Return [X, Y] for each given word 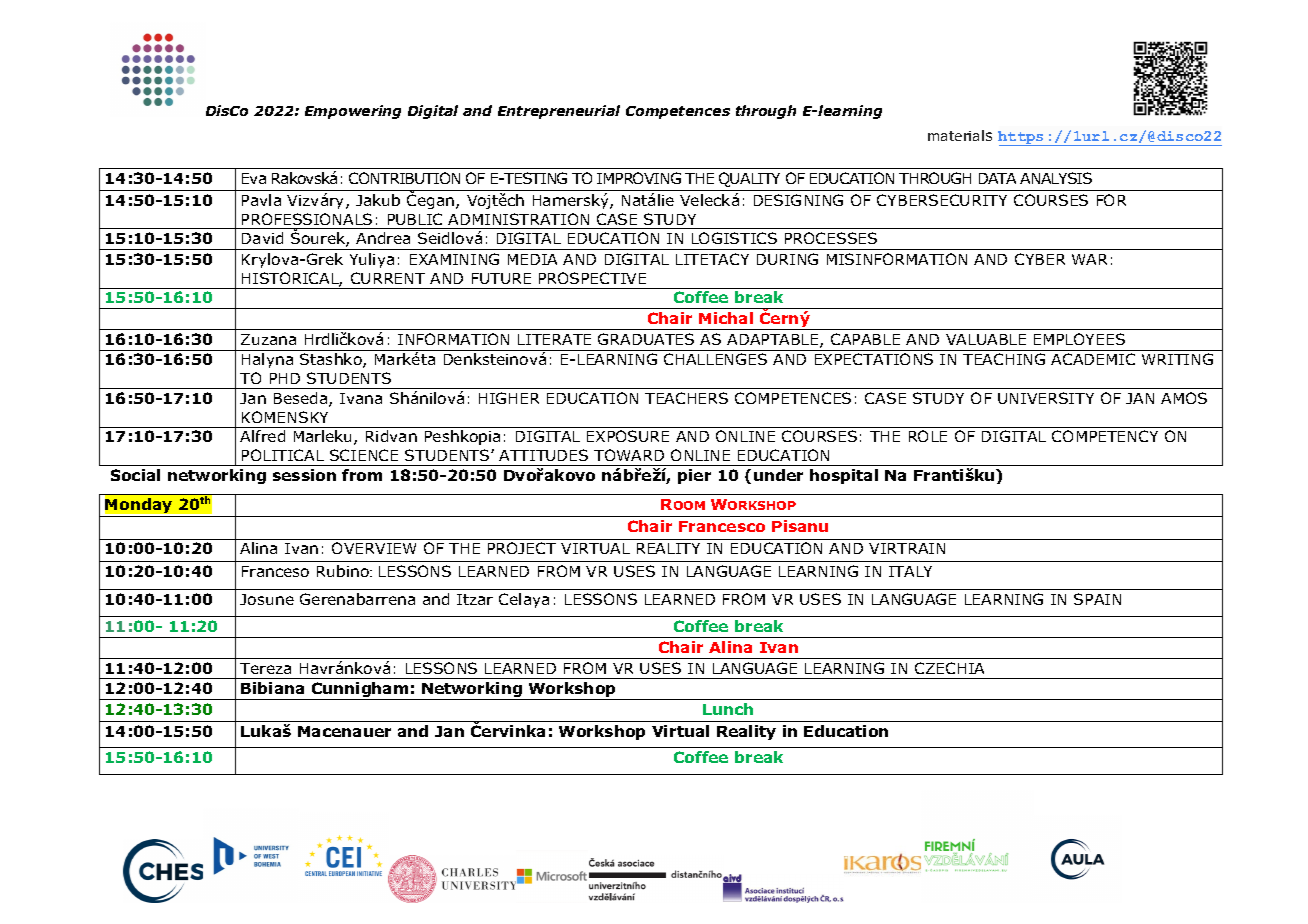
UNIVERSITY [1046, 398]
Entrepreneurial [559, 112]
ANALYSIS [1056, 178]
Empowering [353, 112]
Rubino [344, 571]
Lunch [728, 709]
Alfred [262, 436]
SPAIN [1097, 599]
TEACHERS [686, 398]
